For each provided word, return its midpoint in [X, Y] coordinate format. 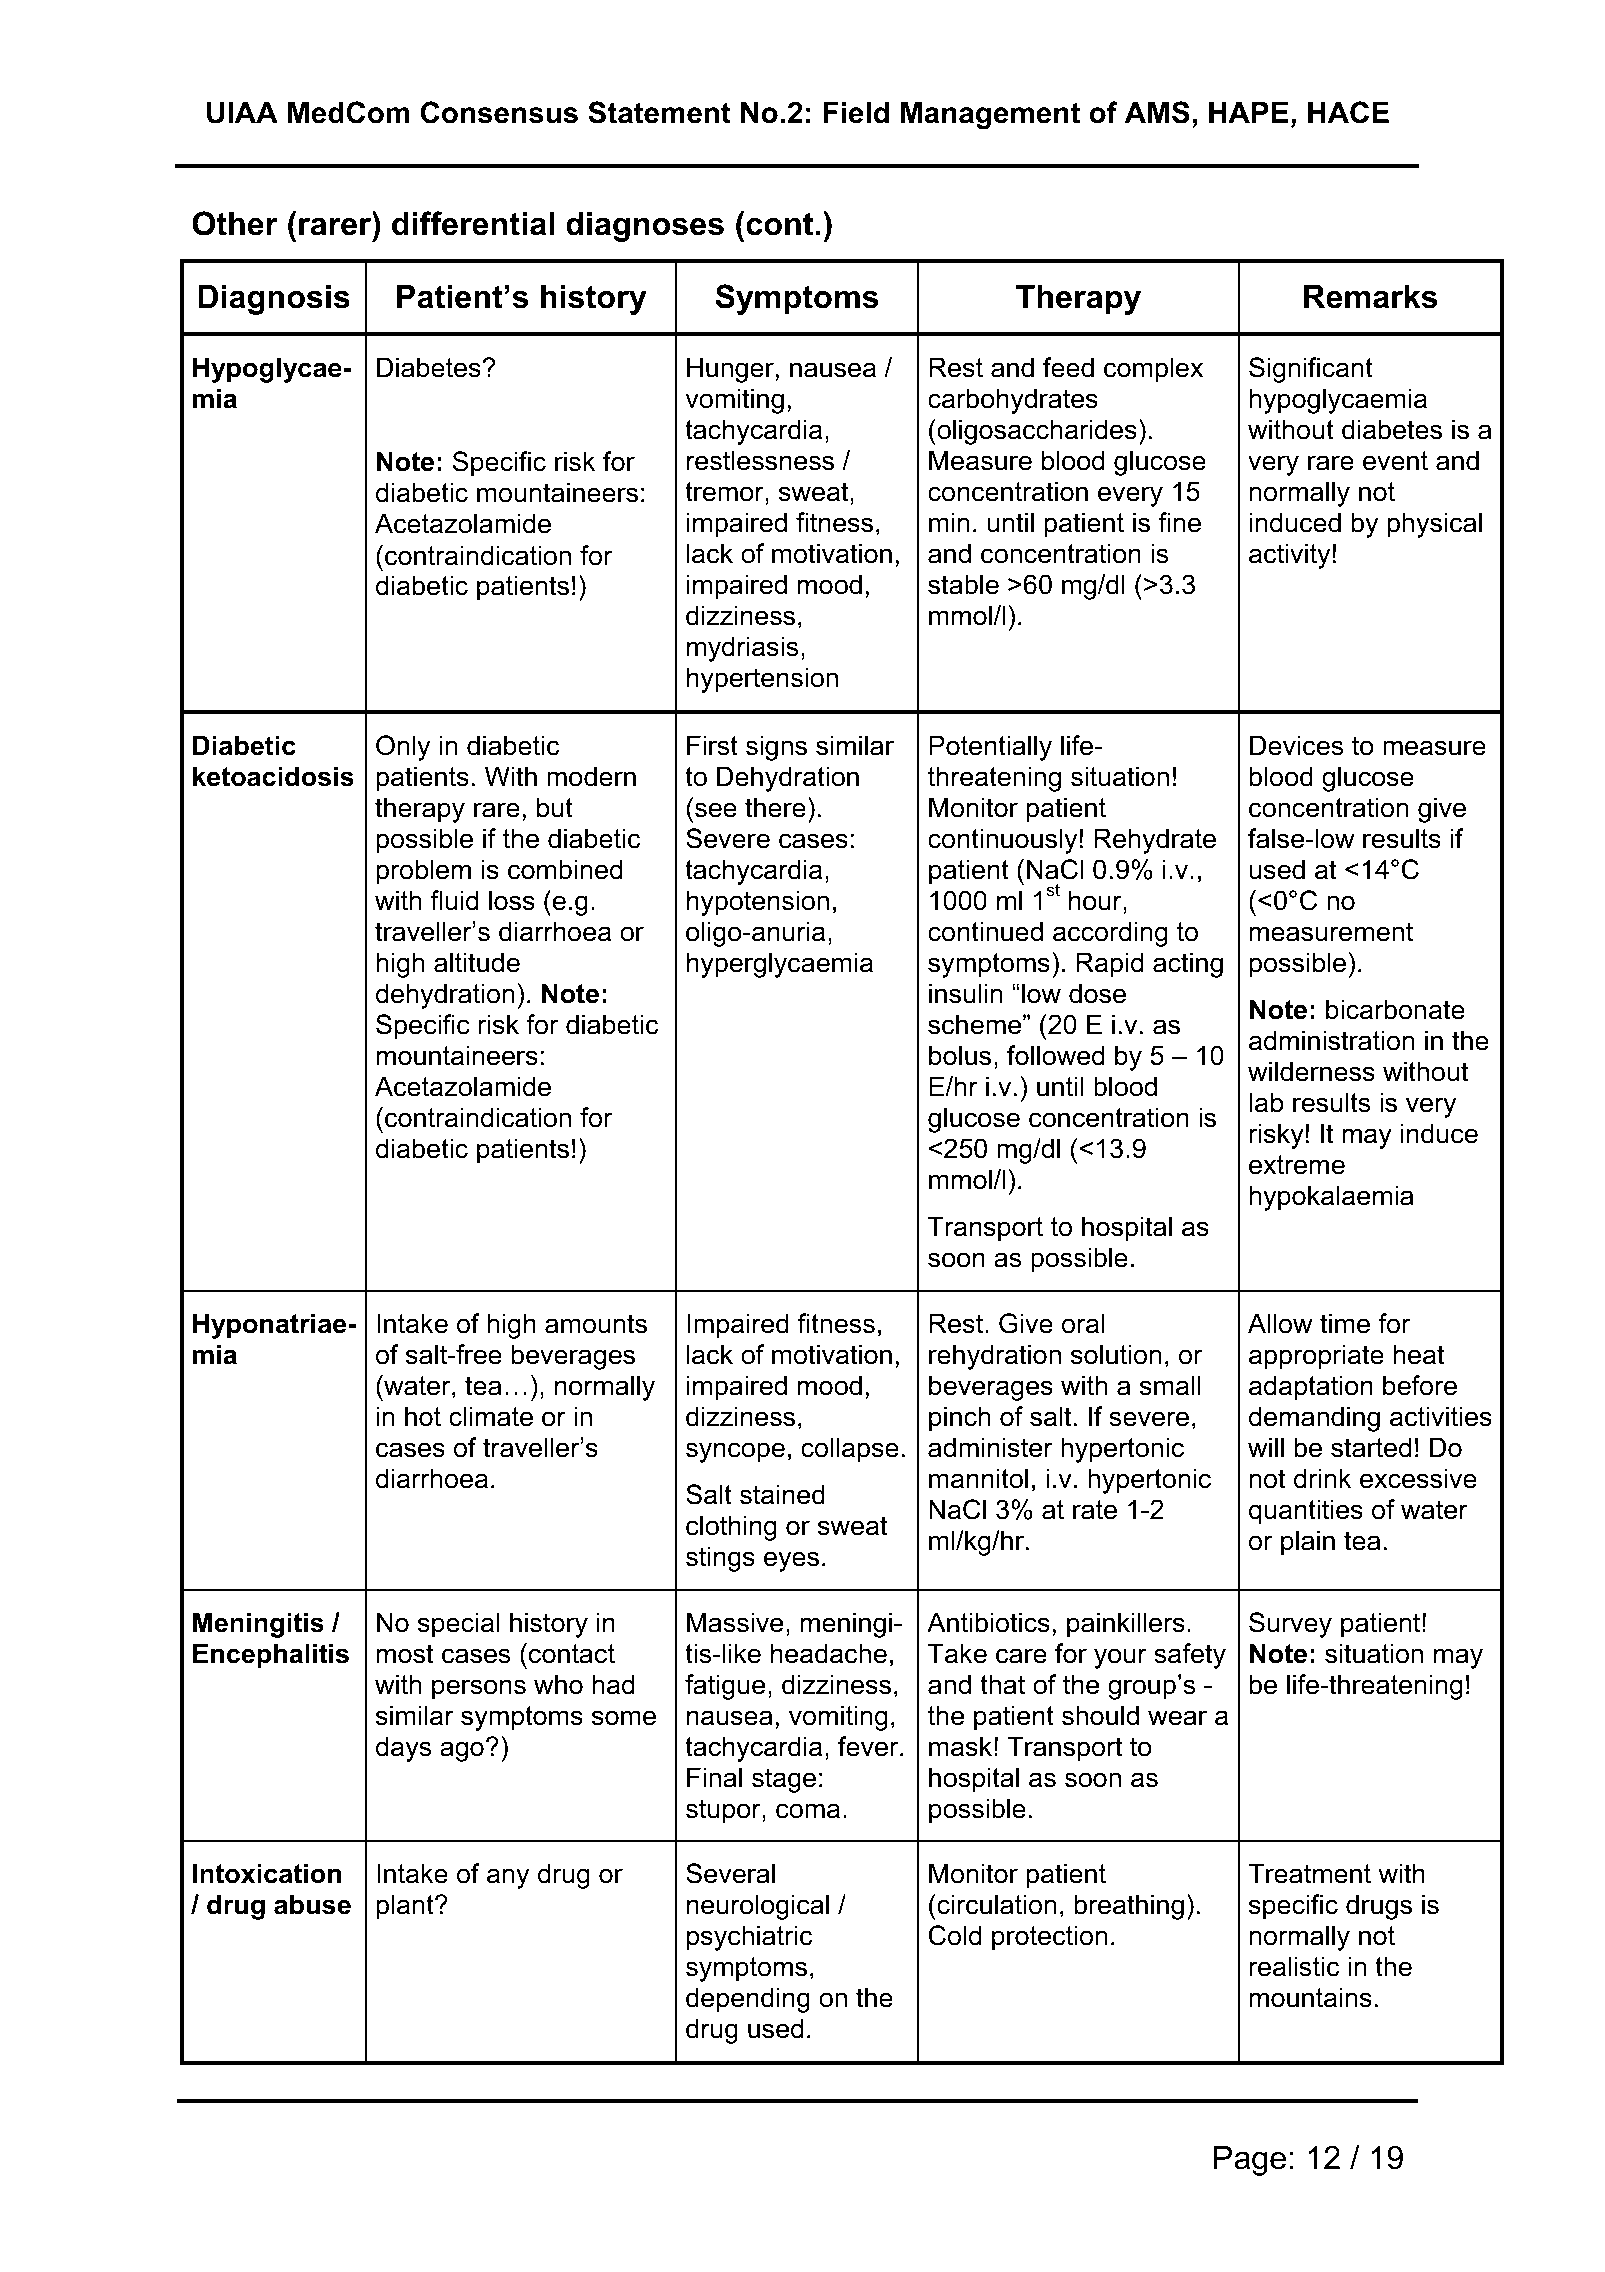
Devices [1296, 745]
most [405, 1654]
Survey [1290, 1625]
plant [406, 1907]
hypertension [762, 680]
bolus [960, 1055]
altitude [477, 962]
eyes [791, 1561]
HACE [1348, 112]
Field [856, 112]
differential [473, 223]
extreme [1297, 1165]
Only [403, 748]
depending [748, 2000]
